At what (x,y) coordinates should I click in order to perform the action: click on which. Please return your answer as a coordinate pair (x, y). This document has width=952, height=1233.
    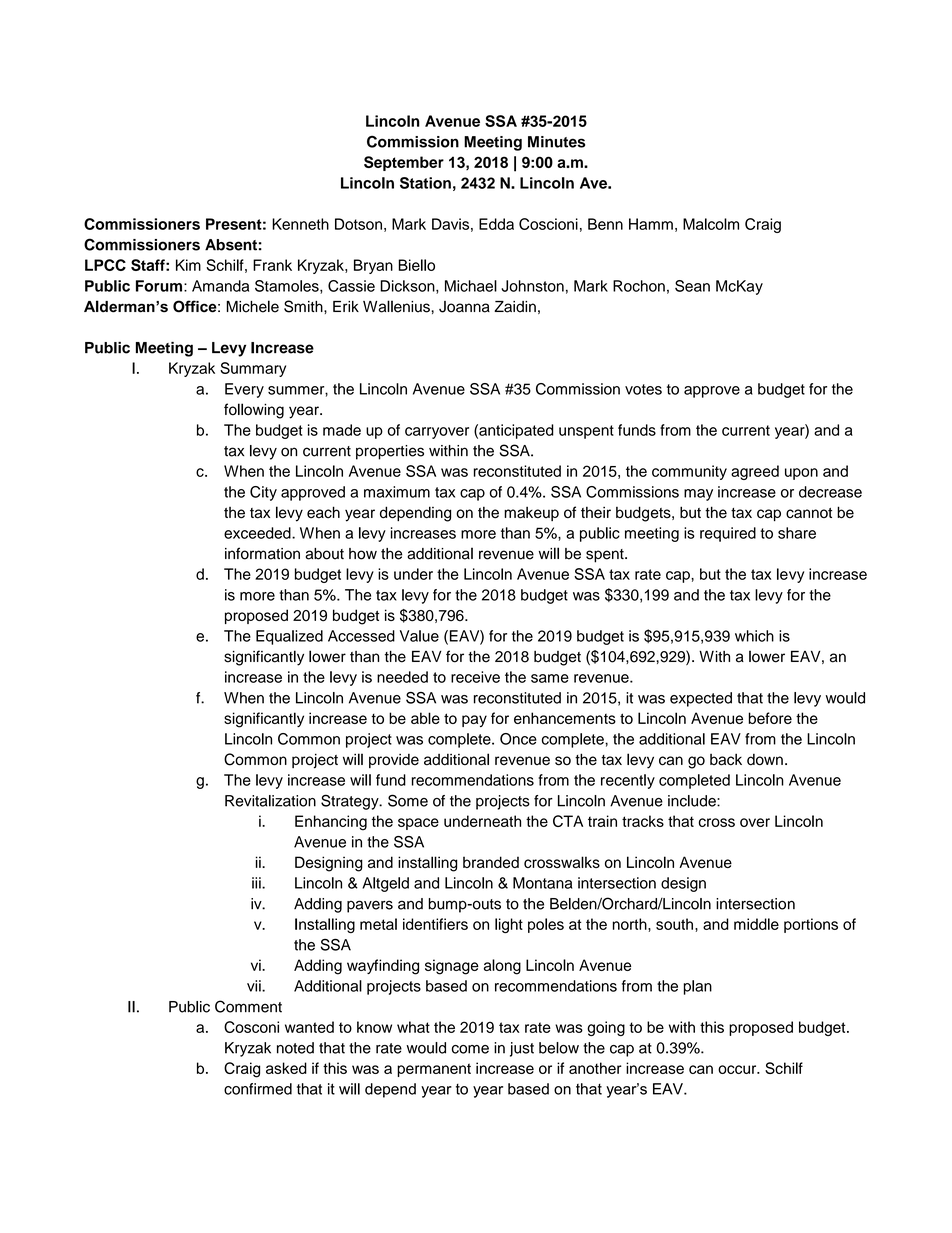
    Looking at the image, I should click on (754, 636).
